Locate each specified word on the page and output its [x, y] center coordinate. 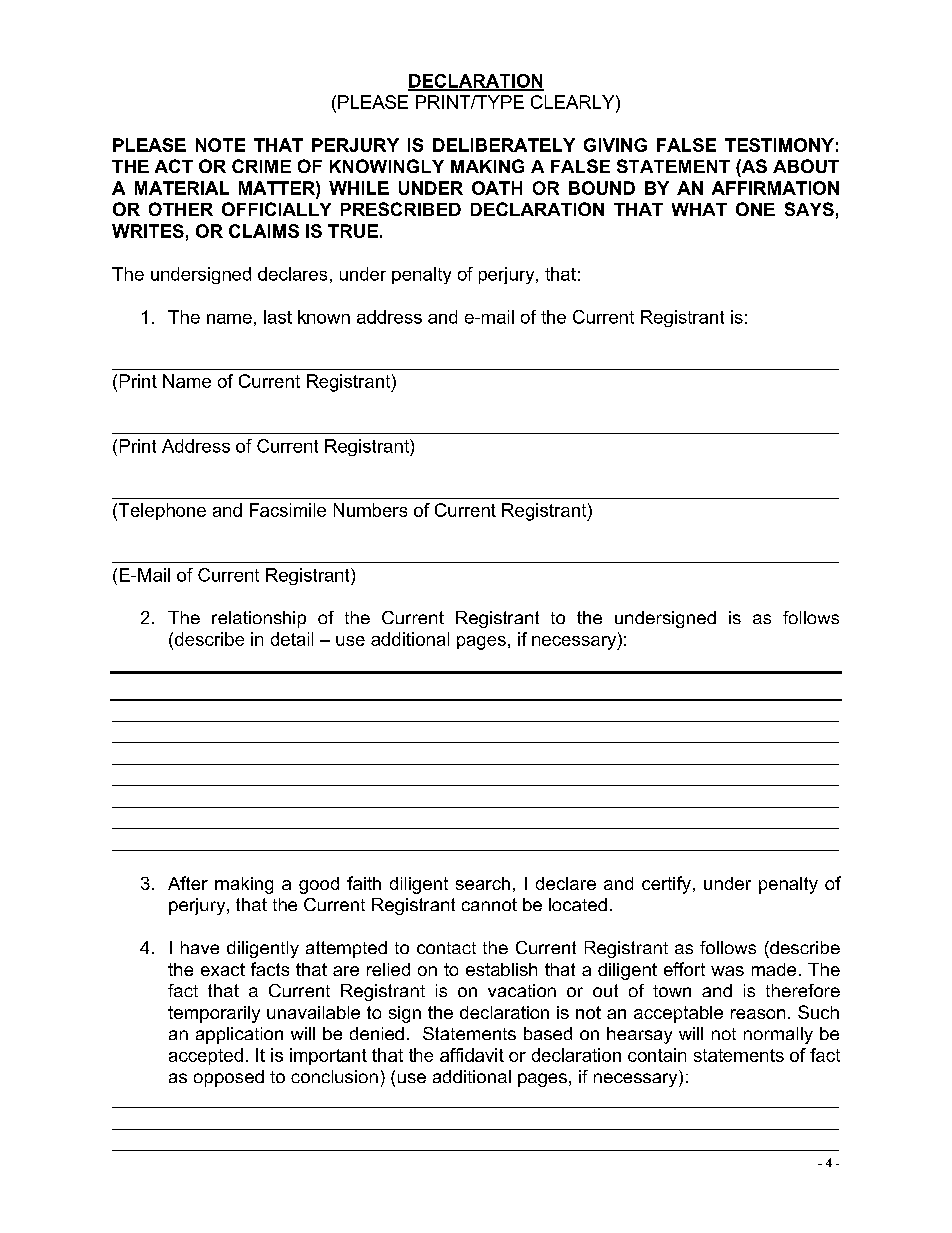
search [483, 883]
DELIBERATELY [504, 145]
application [239, 1035]
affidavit [472, 1055]
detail [292, 639]
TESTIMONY [779, 145]
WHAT [699, 209]
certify [666, 885]
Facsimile [288, 510]
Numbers [370, 510]
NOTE [220, 145]
